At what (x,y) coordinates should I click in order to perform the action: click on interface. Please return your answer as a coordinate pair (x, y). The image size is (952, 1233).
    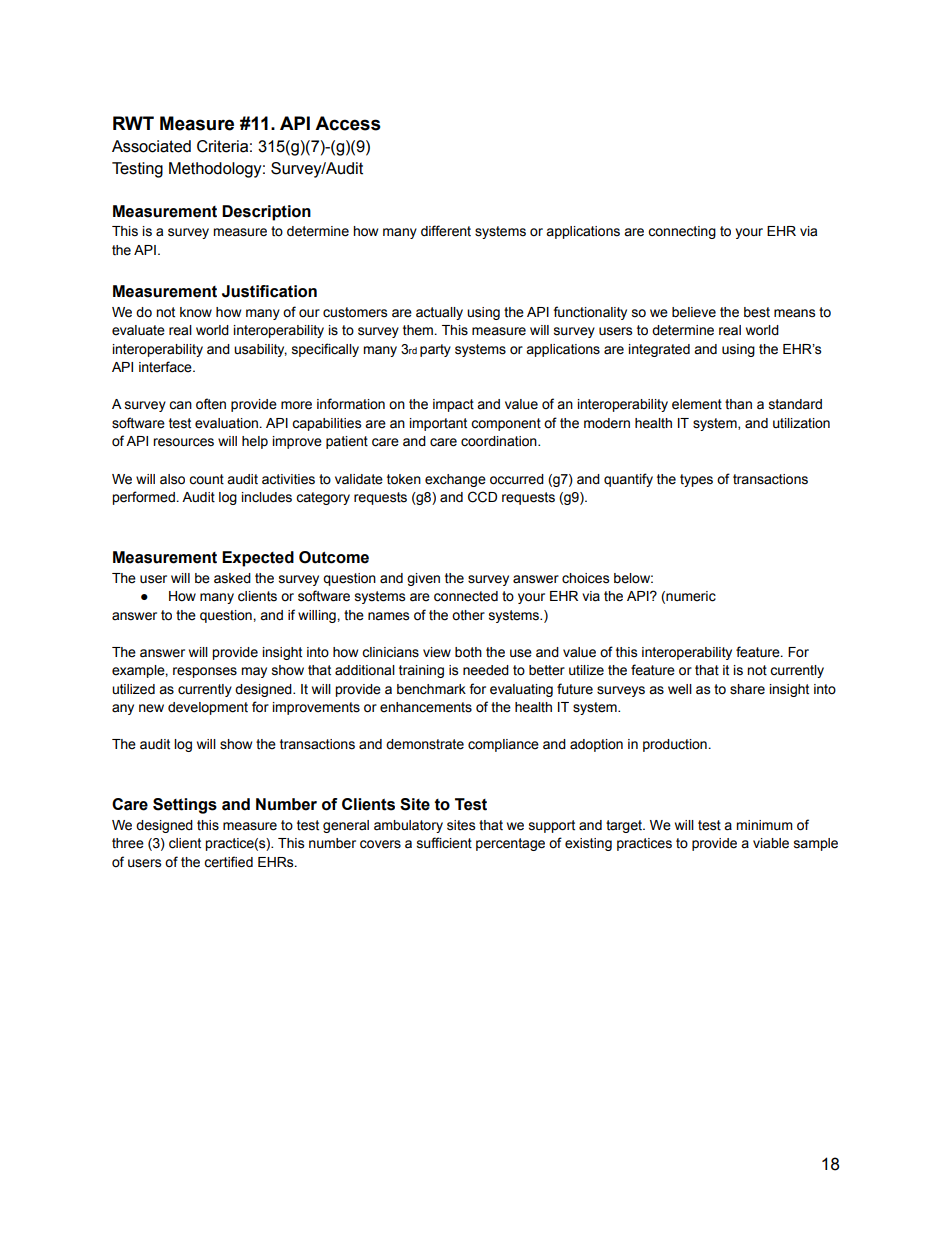
    Looking at the image, I should click on (166, 367).
